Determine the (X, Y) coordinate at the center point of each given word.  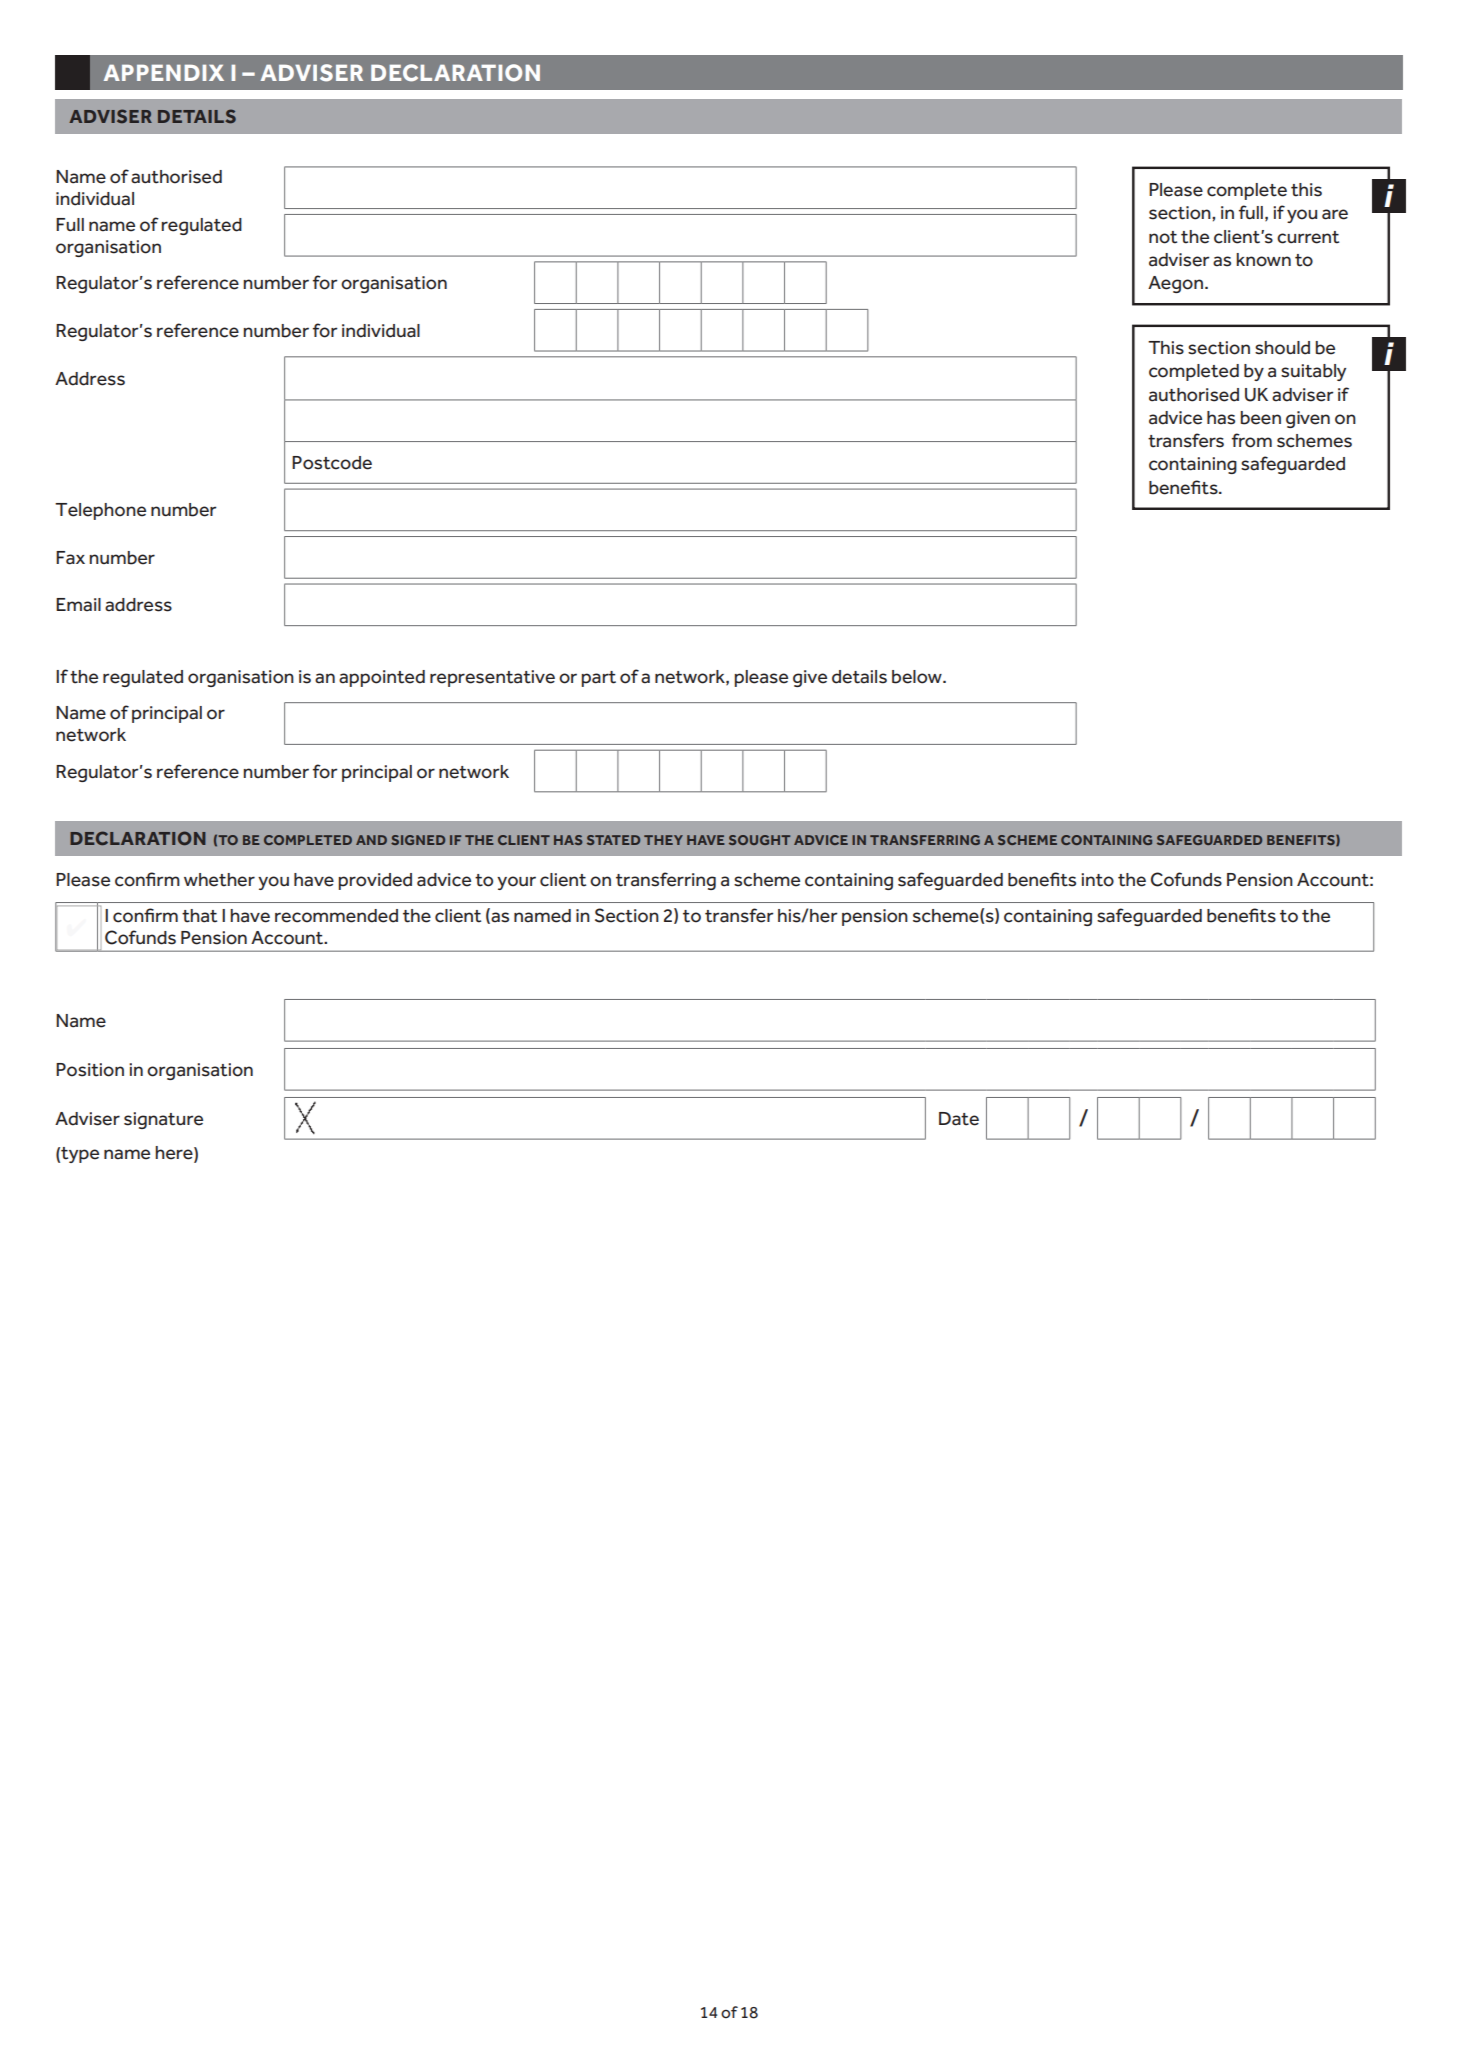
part (598, 679)
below (918, 677)
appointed (382, 678)
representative (492, 678)
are (1335, 214)
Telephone (100, 511)
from (1252, 440)
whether (219, 880)
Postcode (332, 463)
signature (163, 1120)
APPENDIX (164, 73)
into (1097, 880)
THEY (663, 840)
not (1163, 237)
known (1263, 260)
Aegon (1175, 284)
